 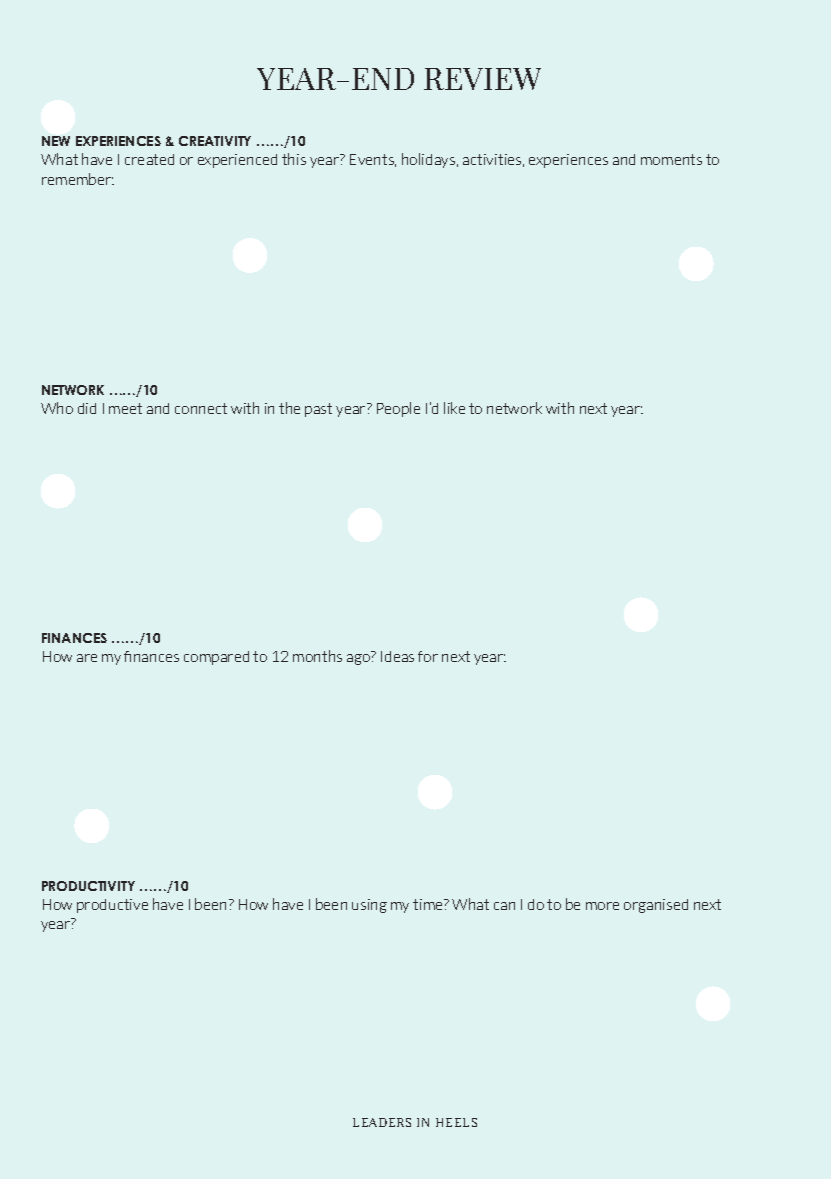 What do you see at coordinates (369, 906) in the screenshot?
I see `using` at bounding box center [369, 906].
